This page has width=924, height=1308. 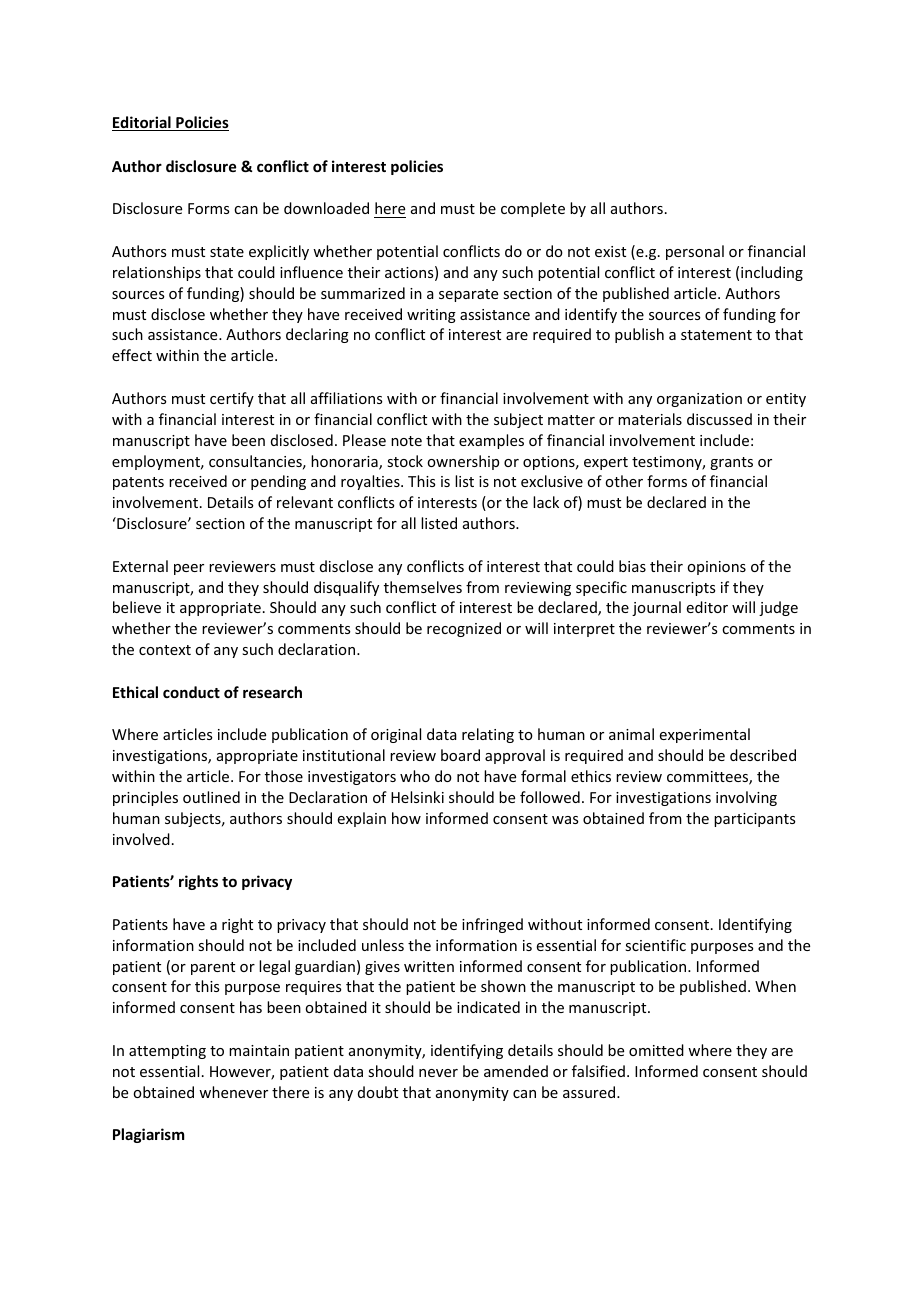 I want to click on recognized, so click(x=464, y=629).
